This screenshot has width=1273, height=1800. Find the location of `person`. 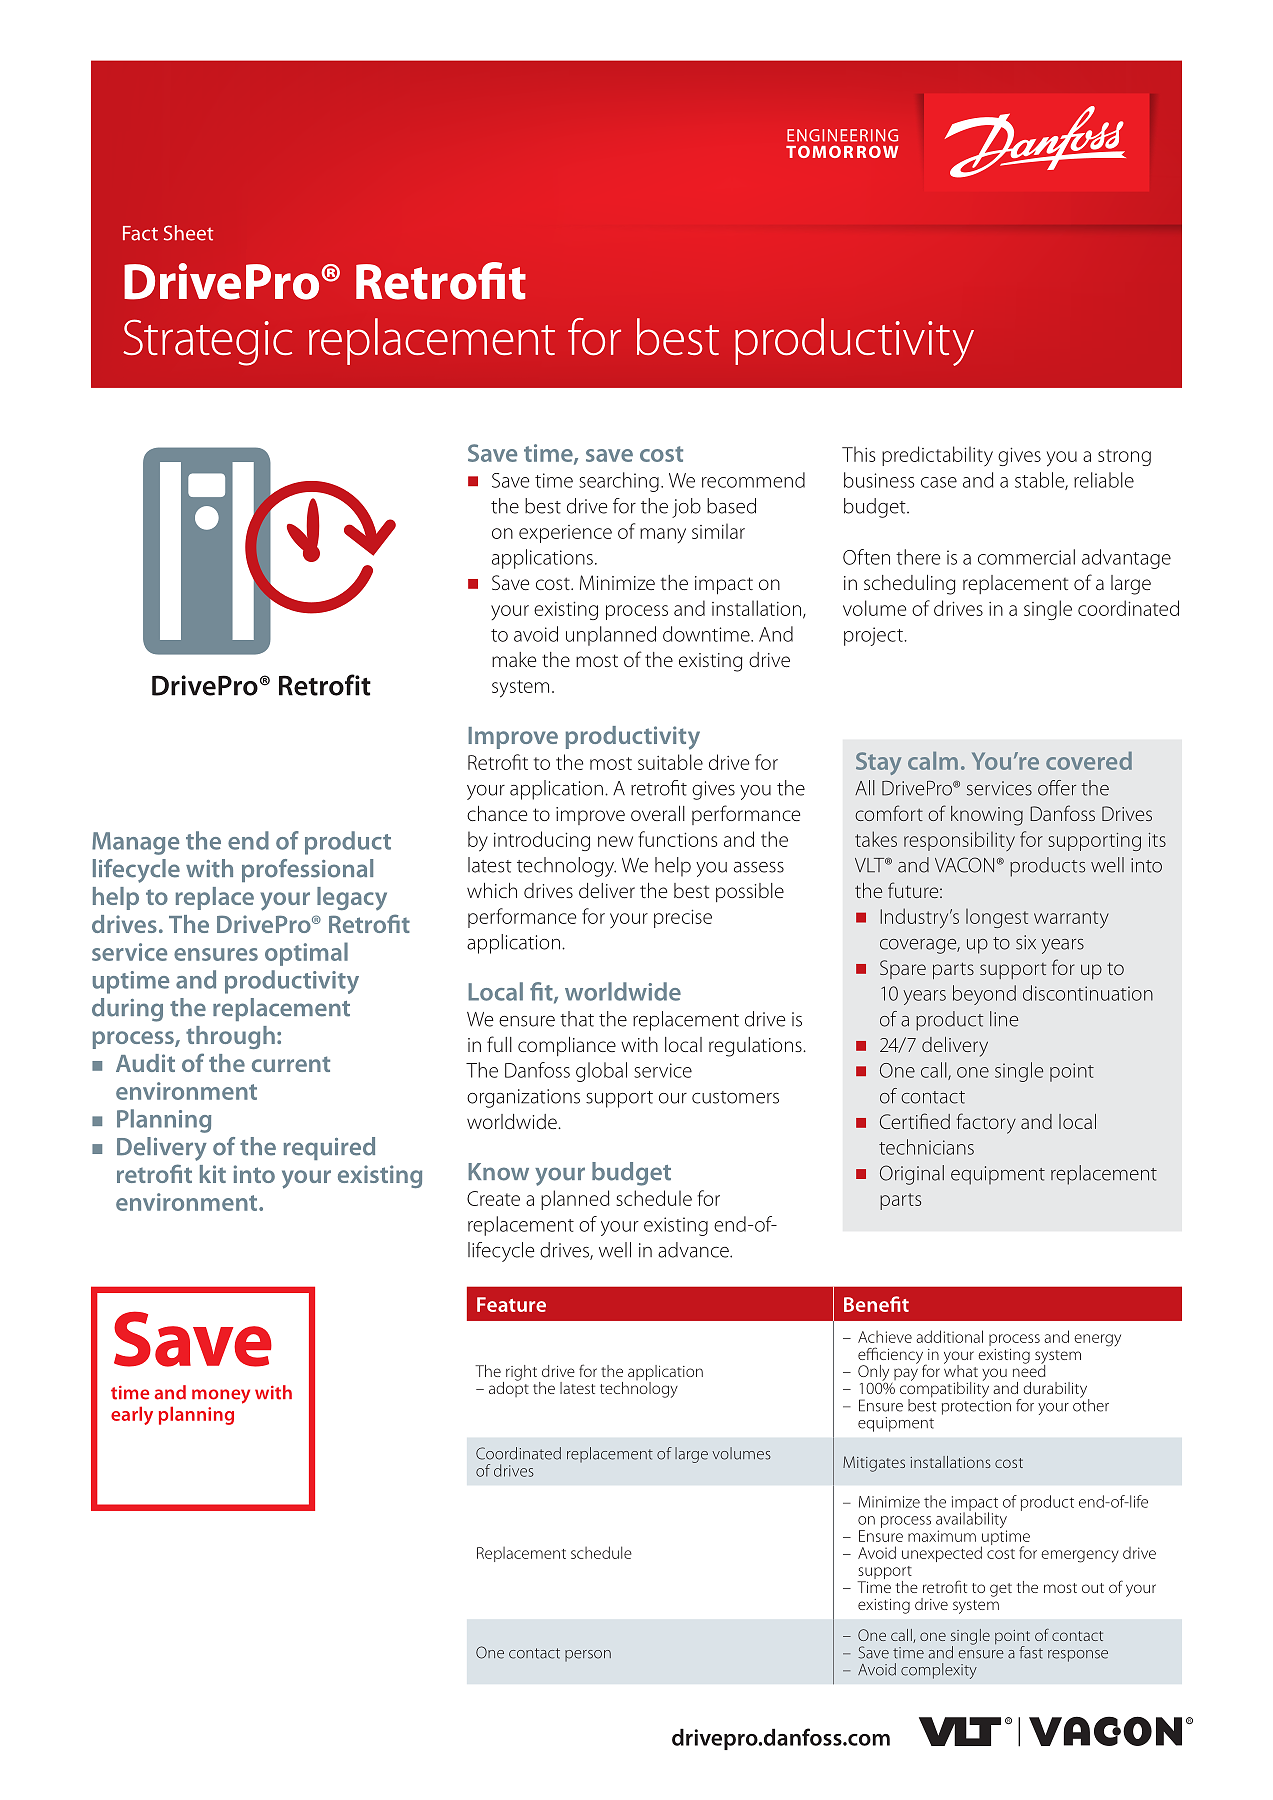

person is located at coordinates (588, 1656).
